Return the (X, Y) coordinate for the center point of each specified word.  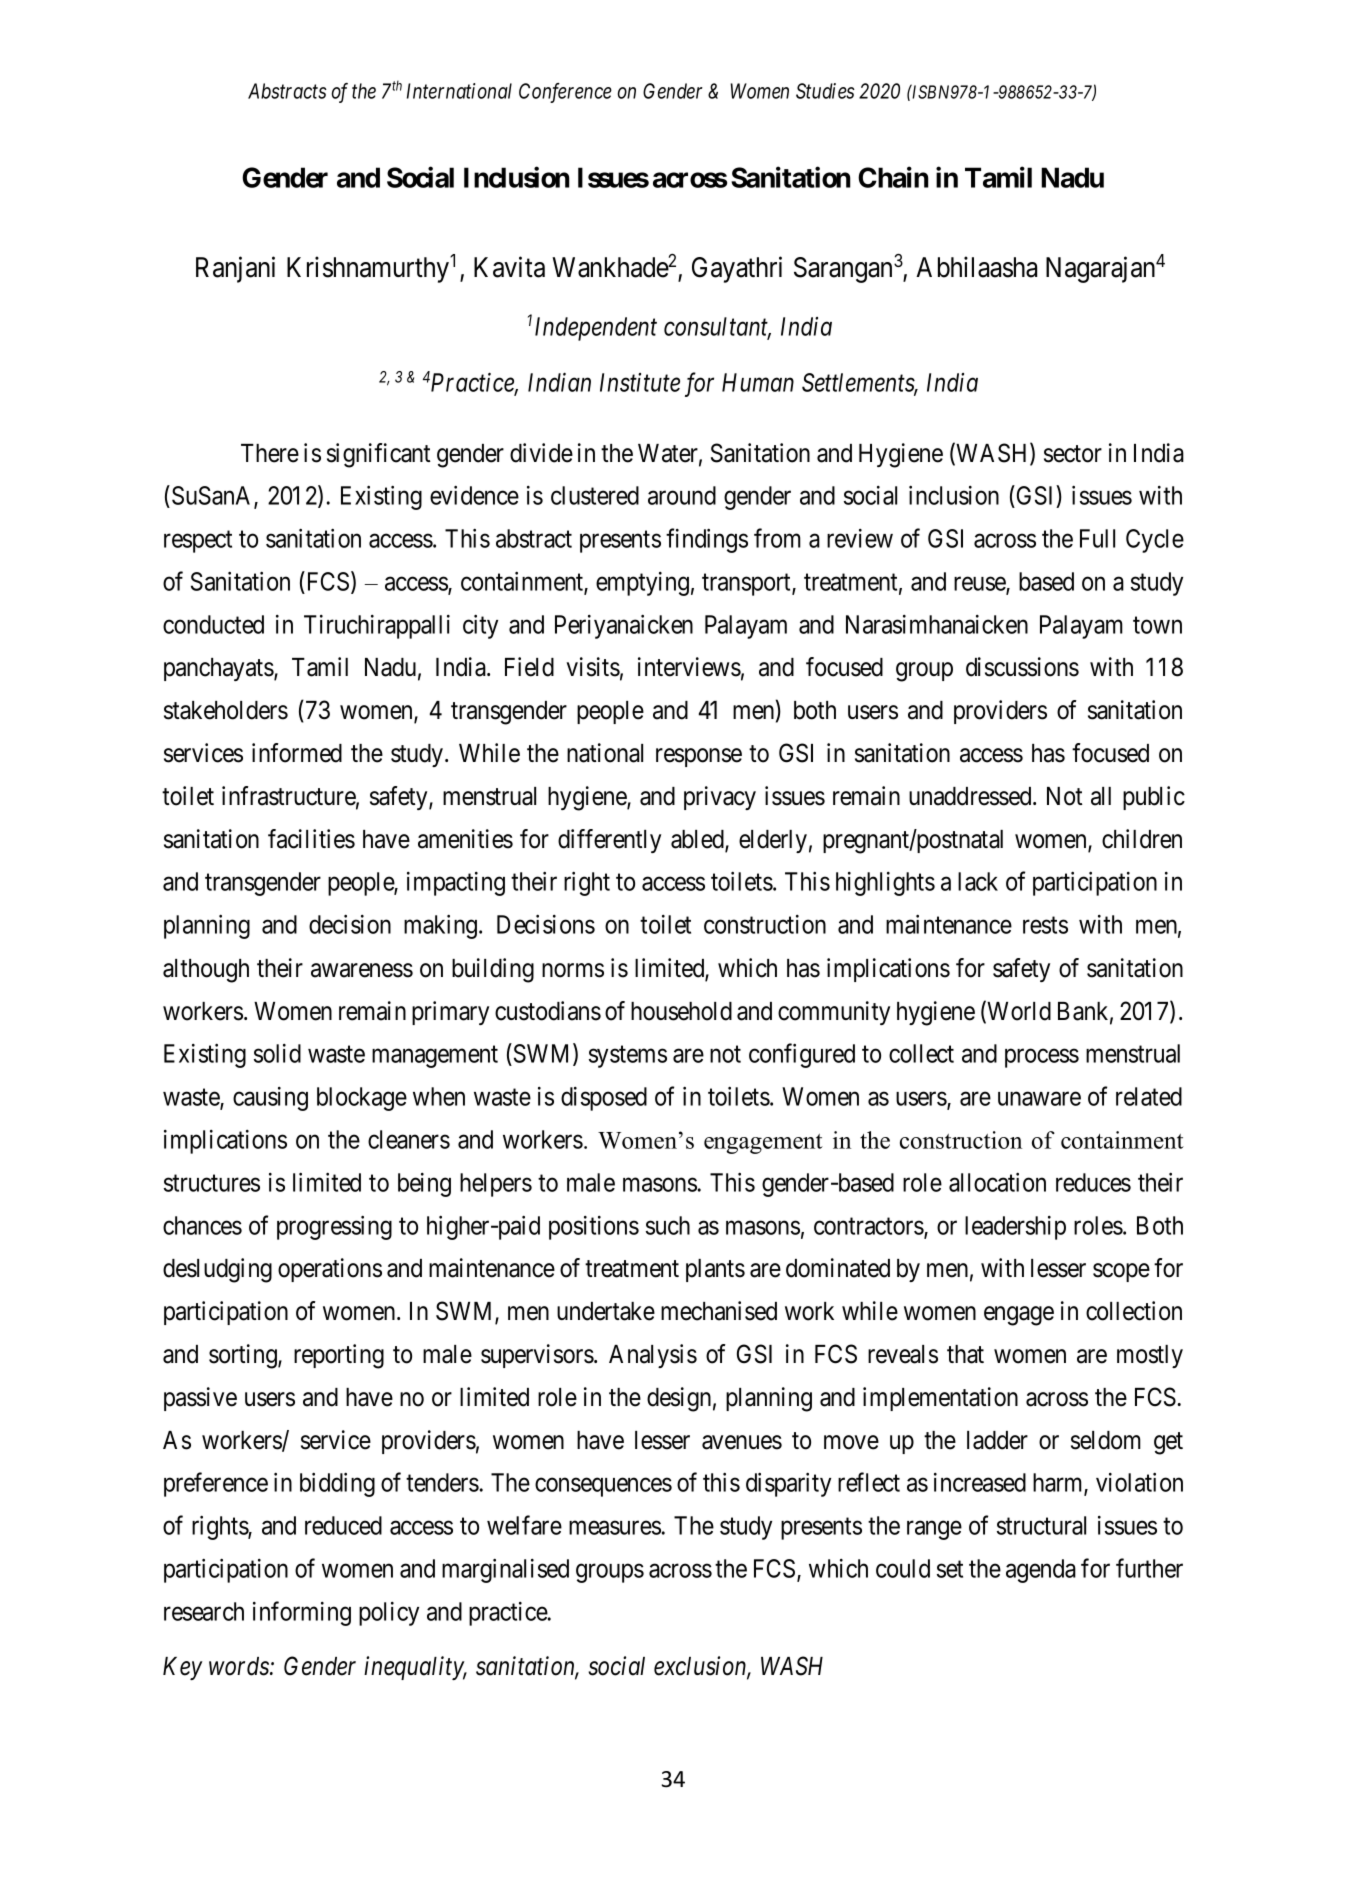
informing (302, 1613)
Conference (565, 93)
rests (1045, 925)
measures (615, 1528)
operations (330, 1270)
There (270, 453)
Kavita (509, 267)
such (668, 1225)
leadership (1015, 1228)
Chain (893, 177)
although (206, 971)
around (682, 495)
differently (609, 841)
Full (1097, 538)
